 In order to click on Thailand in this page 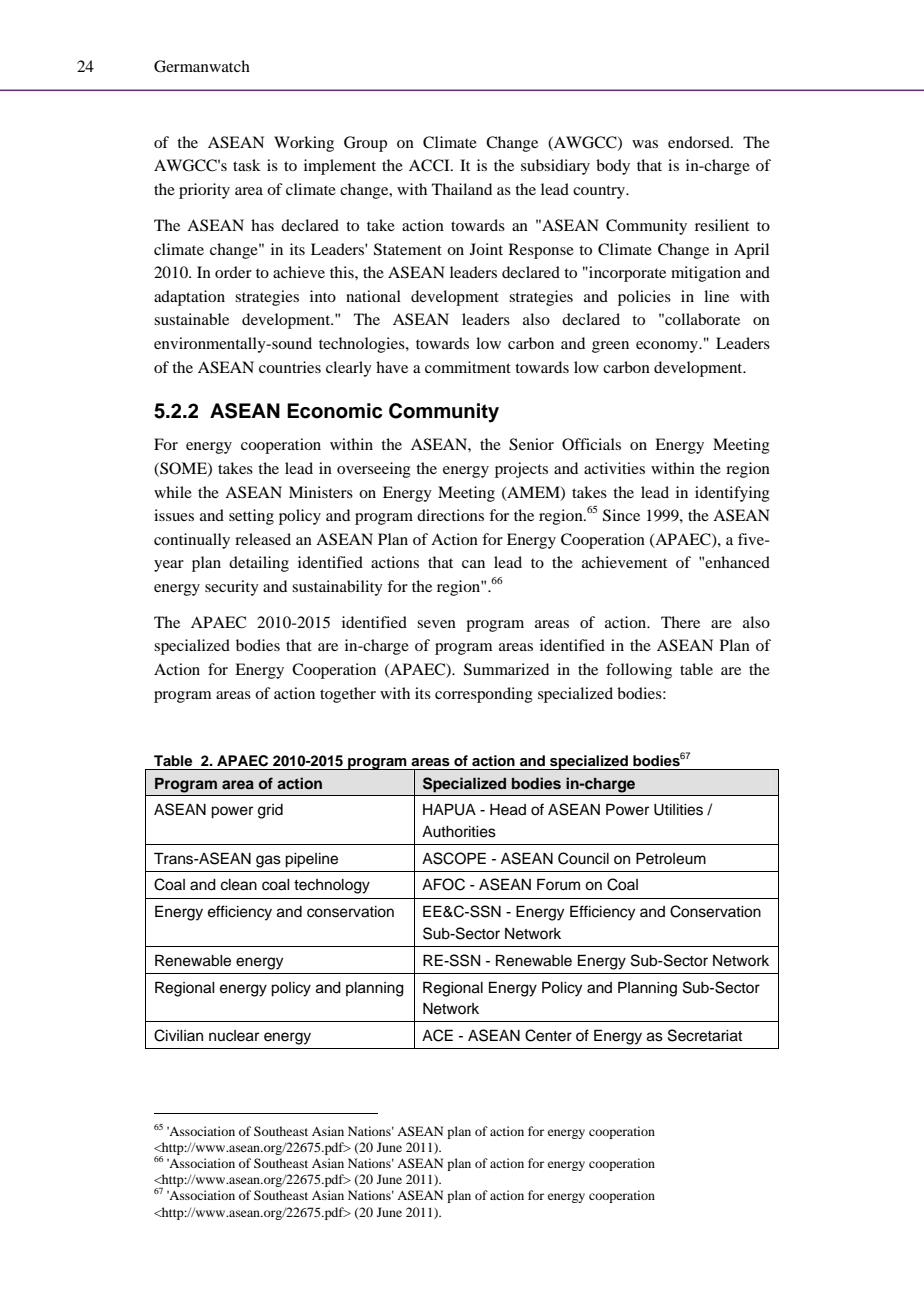, I will do `click(462, 189)`.
